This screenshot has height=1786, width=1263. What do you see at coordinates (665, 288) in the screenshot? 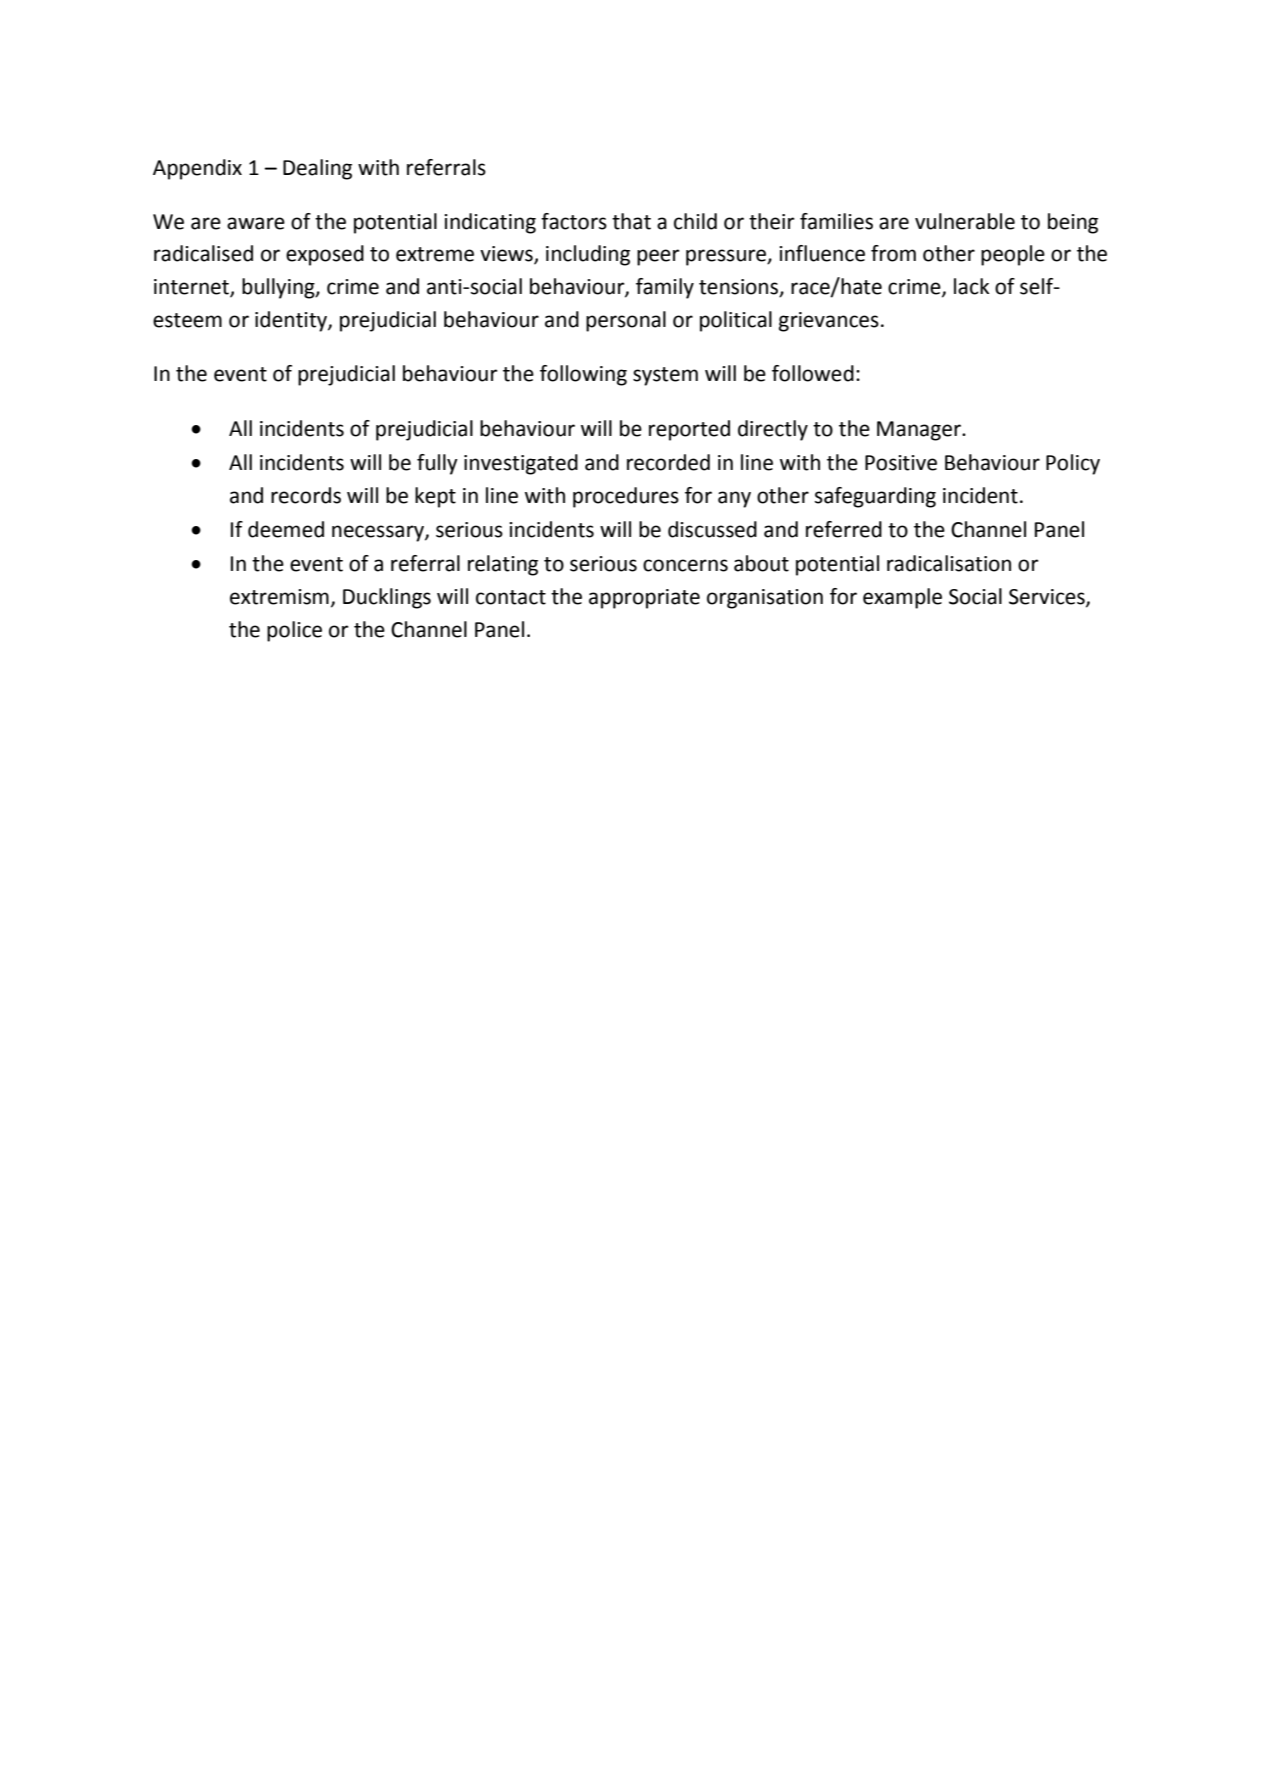
I see `family` at bounding box center [665, 288].
